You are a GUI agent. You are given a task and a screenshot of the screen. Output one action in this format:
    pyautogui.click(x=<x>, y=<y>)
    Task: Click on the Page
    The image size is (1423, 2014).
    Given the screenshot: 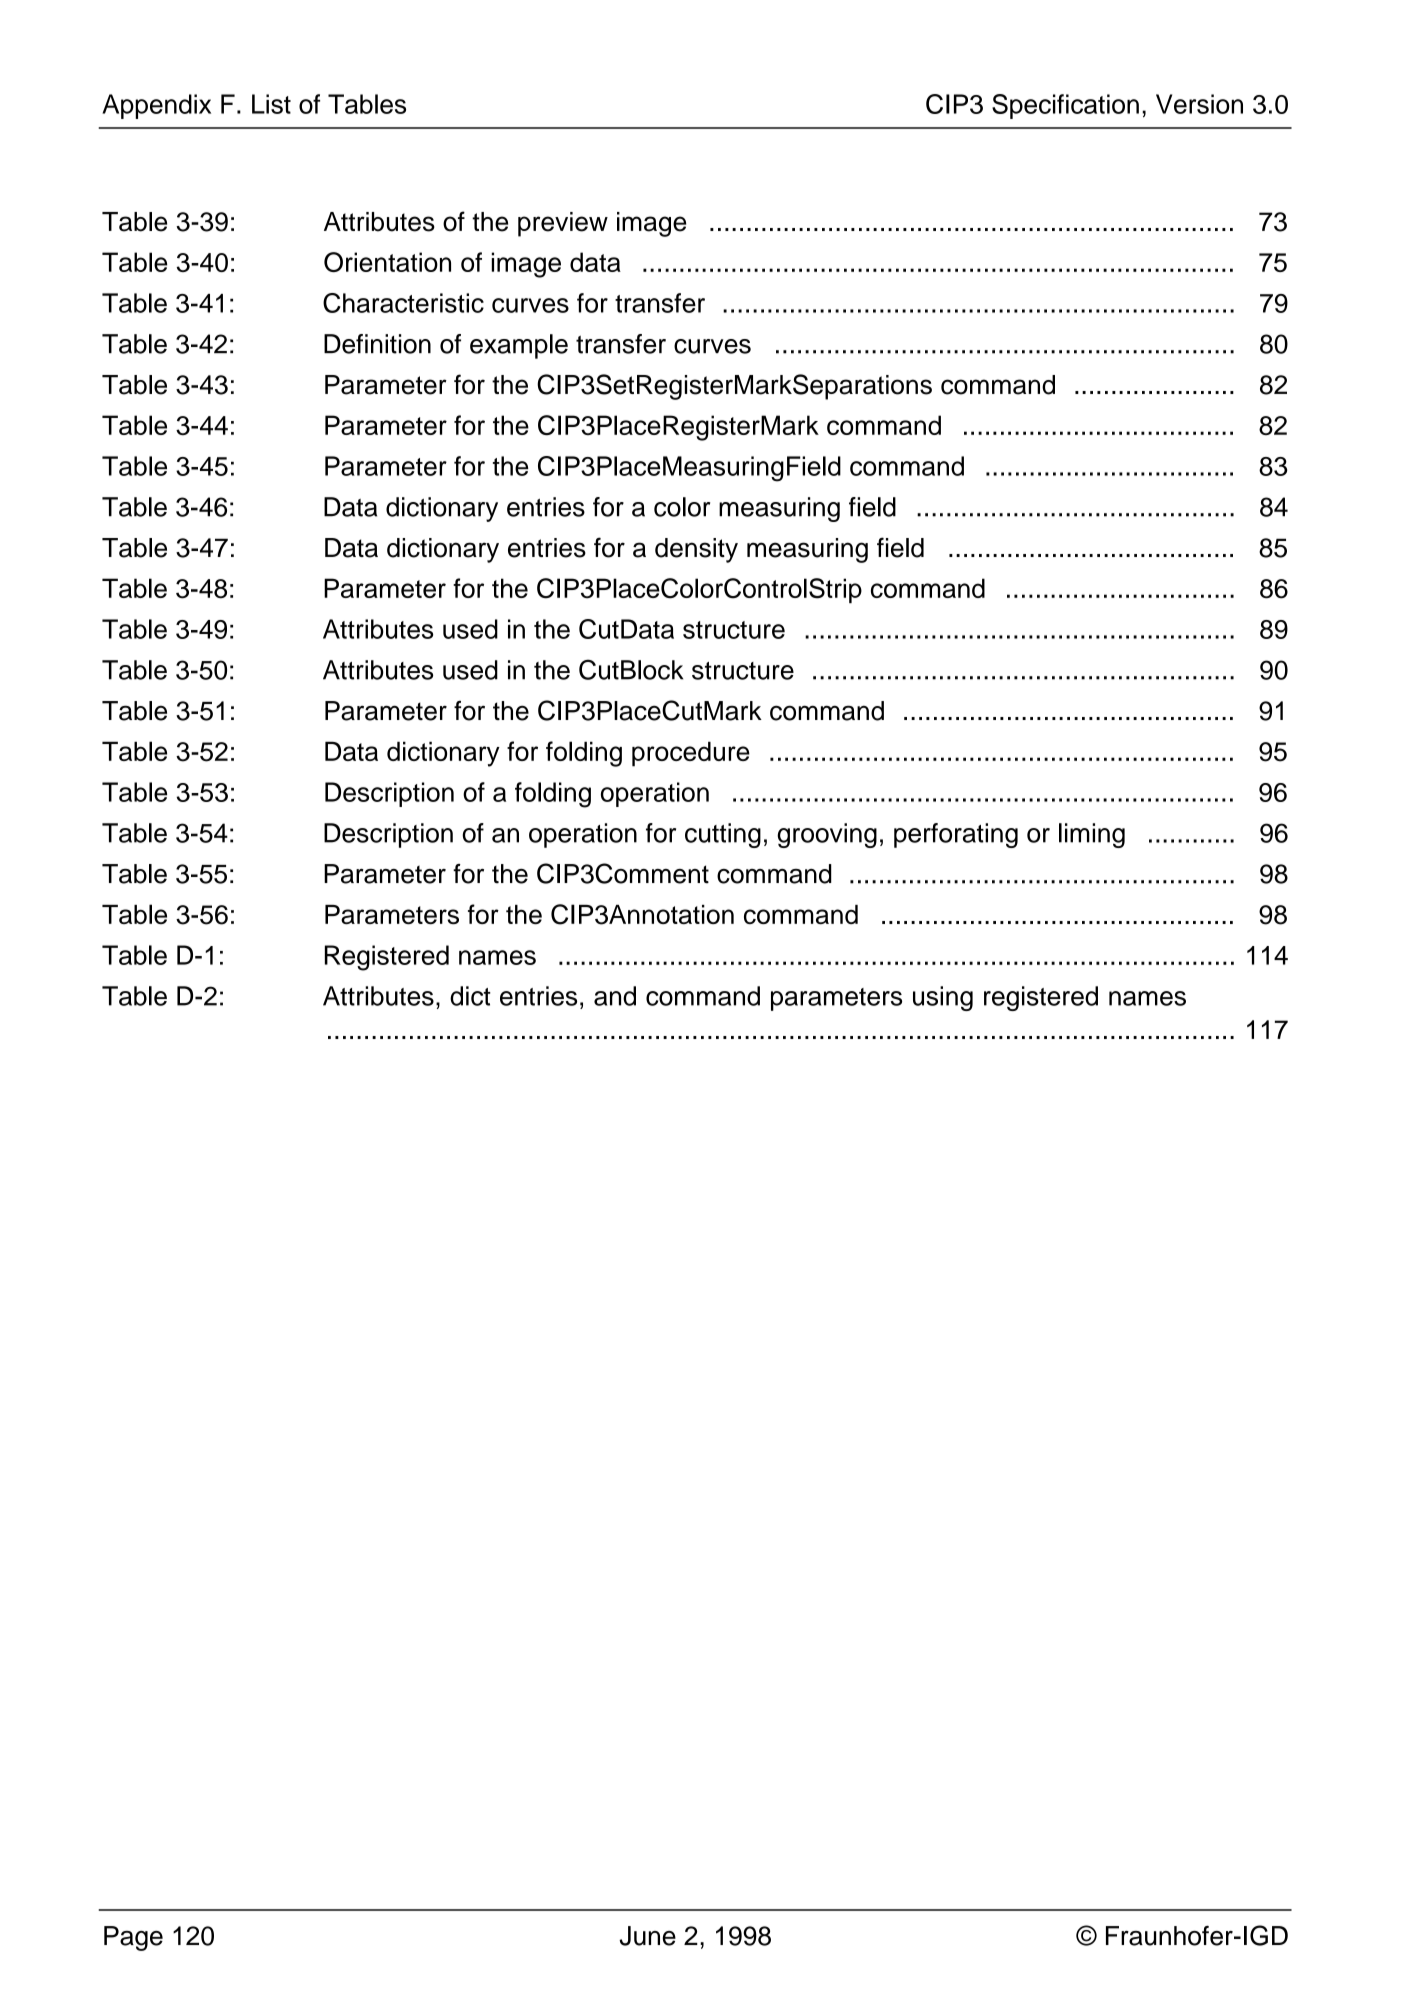 What is the action you would take?
    pyautogui.click(x=133, y=1938)
